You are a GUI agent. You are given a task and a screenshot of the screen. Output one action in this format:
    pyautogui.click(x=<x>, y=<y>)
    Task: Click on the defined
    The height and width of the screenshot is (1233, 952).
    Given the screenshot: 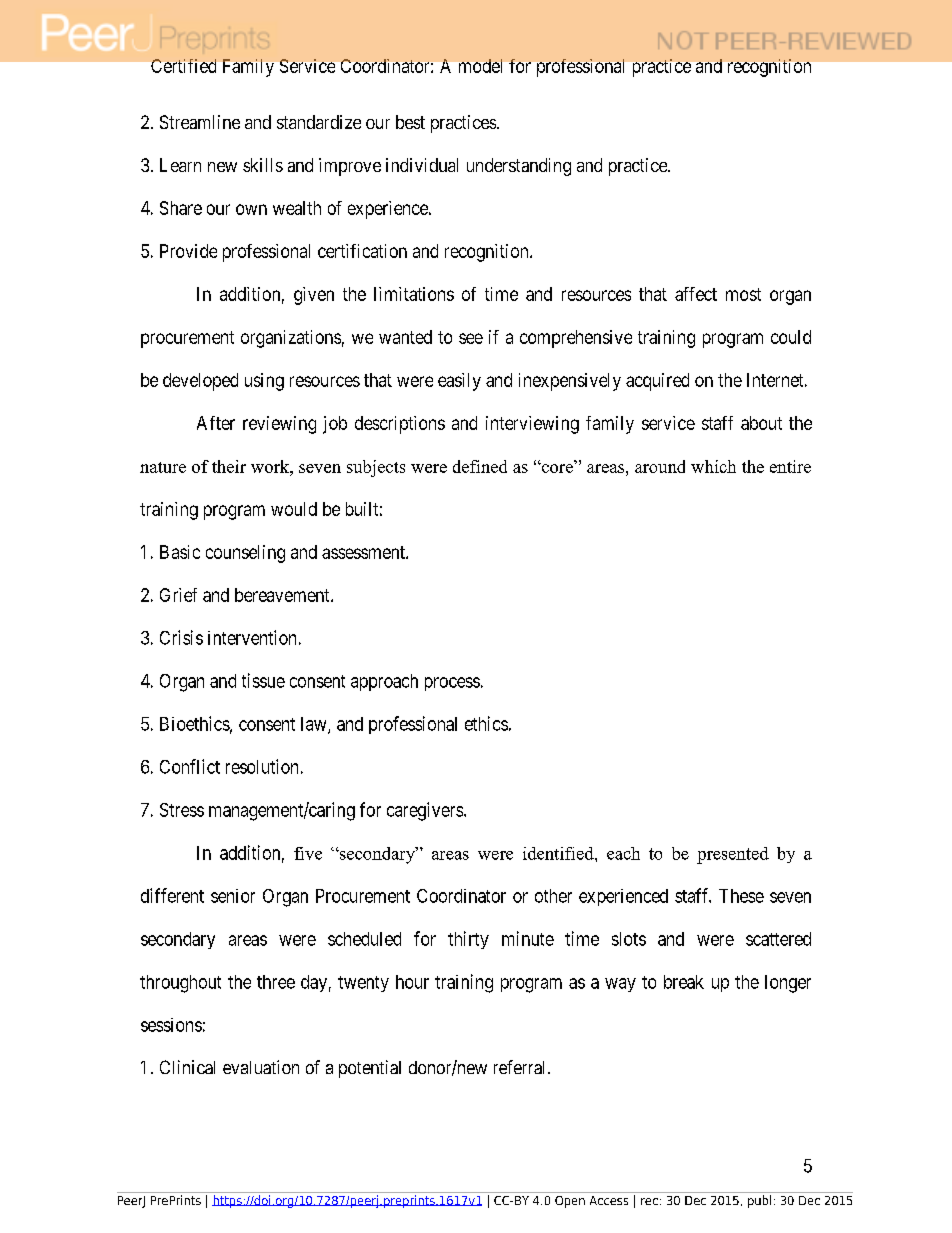 What is the action you would take?
    pyautogui.click(x=480, y=466)
